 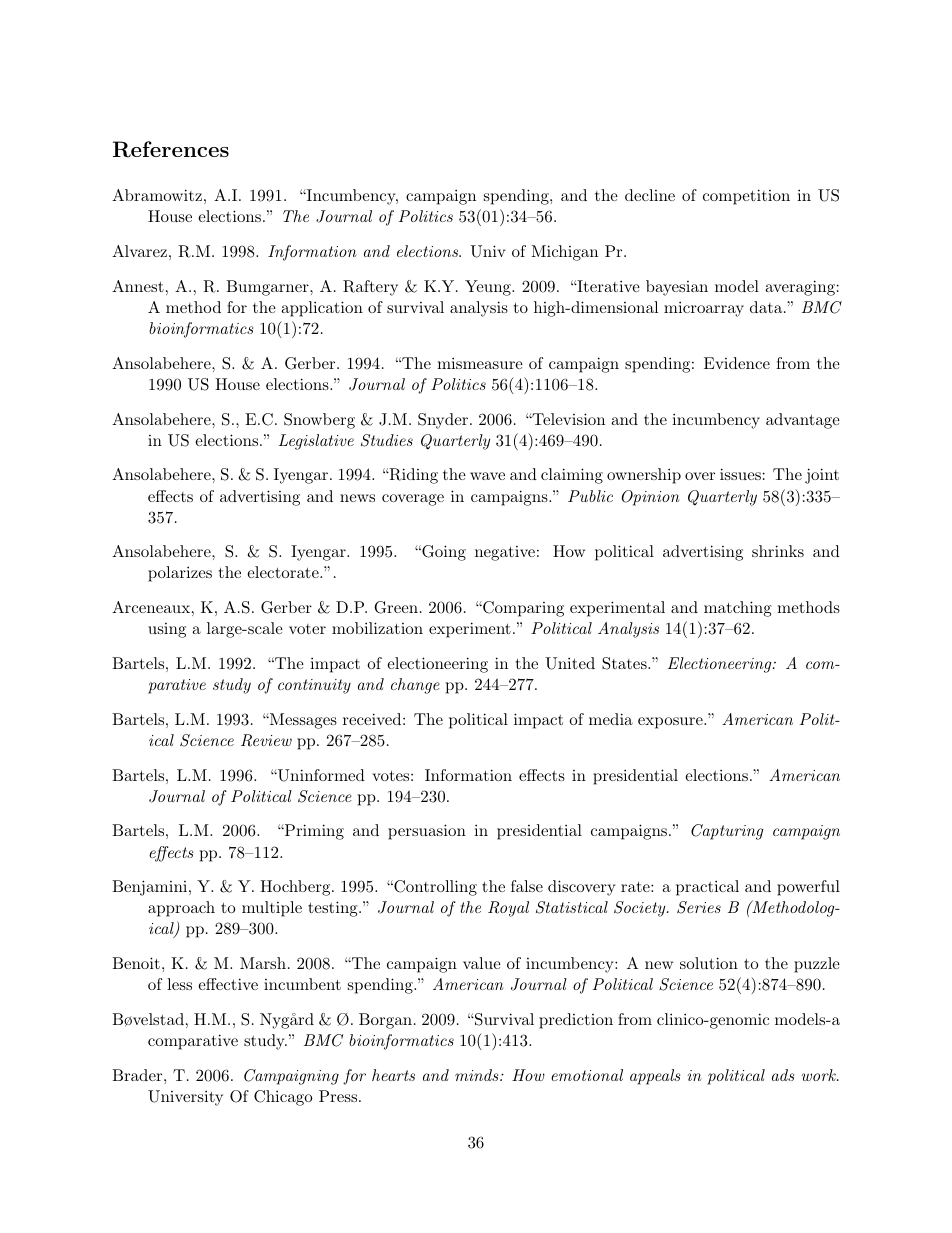 I want to click on Michigan, so click(x=564, y=253).
